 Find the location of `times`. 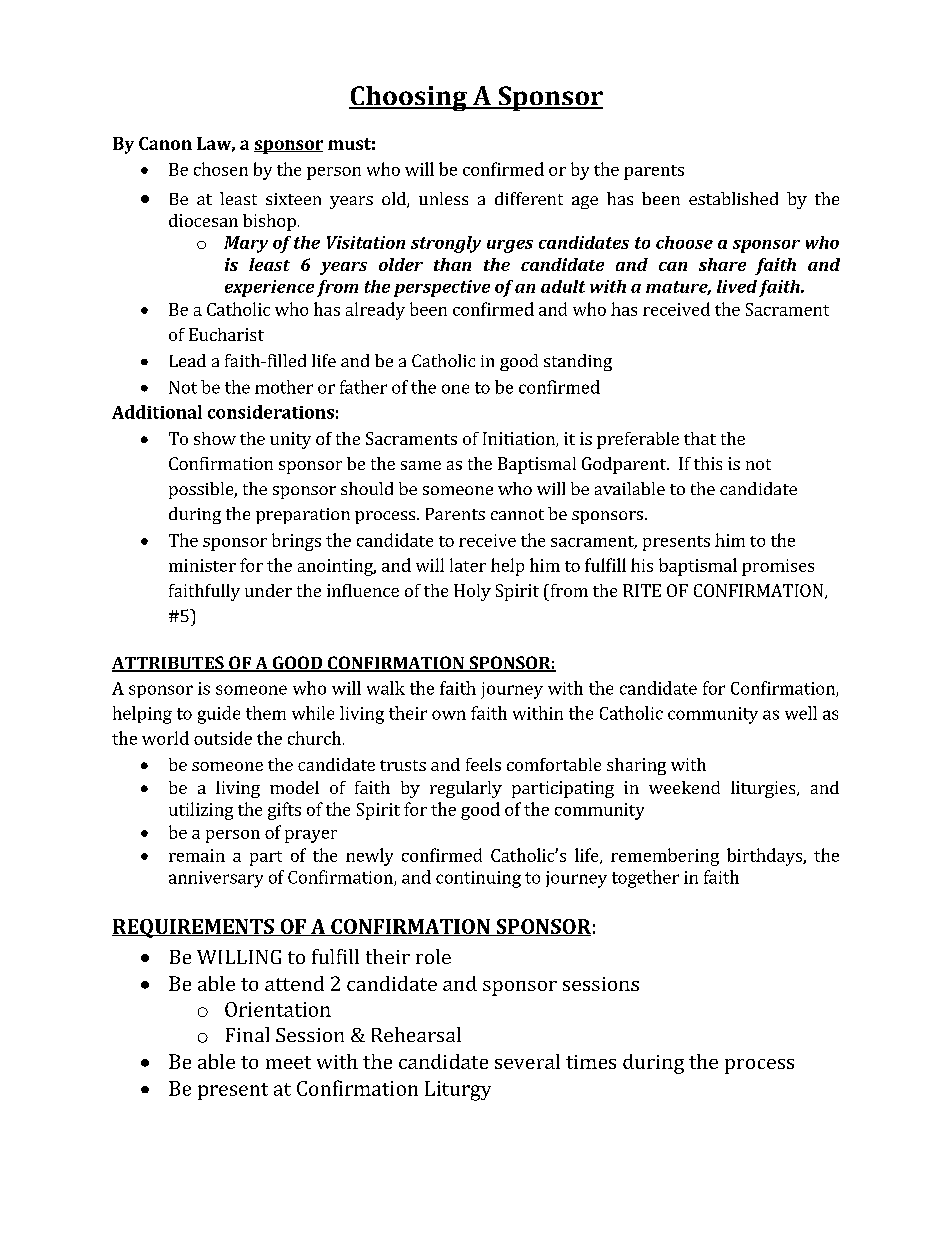

times is located at coordinates (591, 1062).
